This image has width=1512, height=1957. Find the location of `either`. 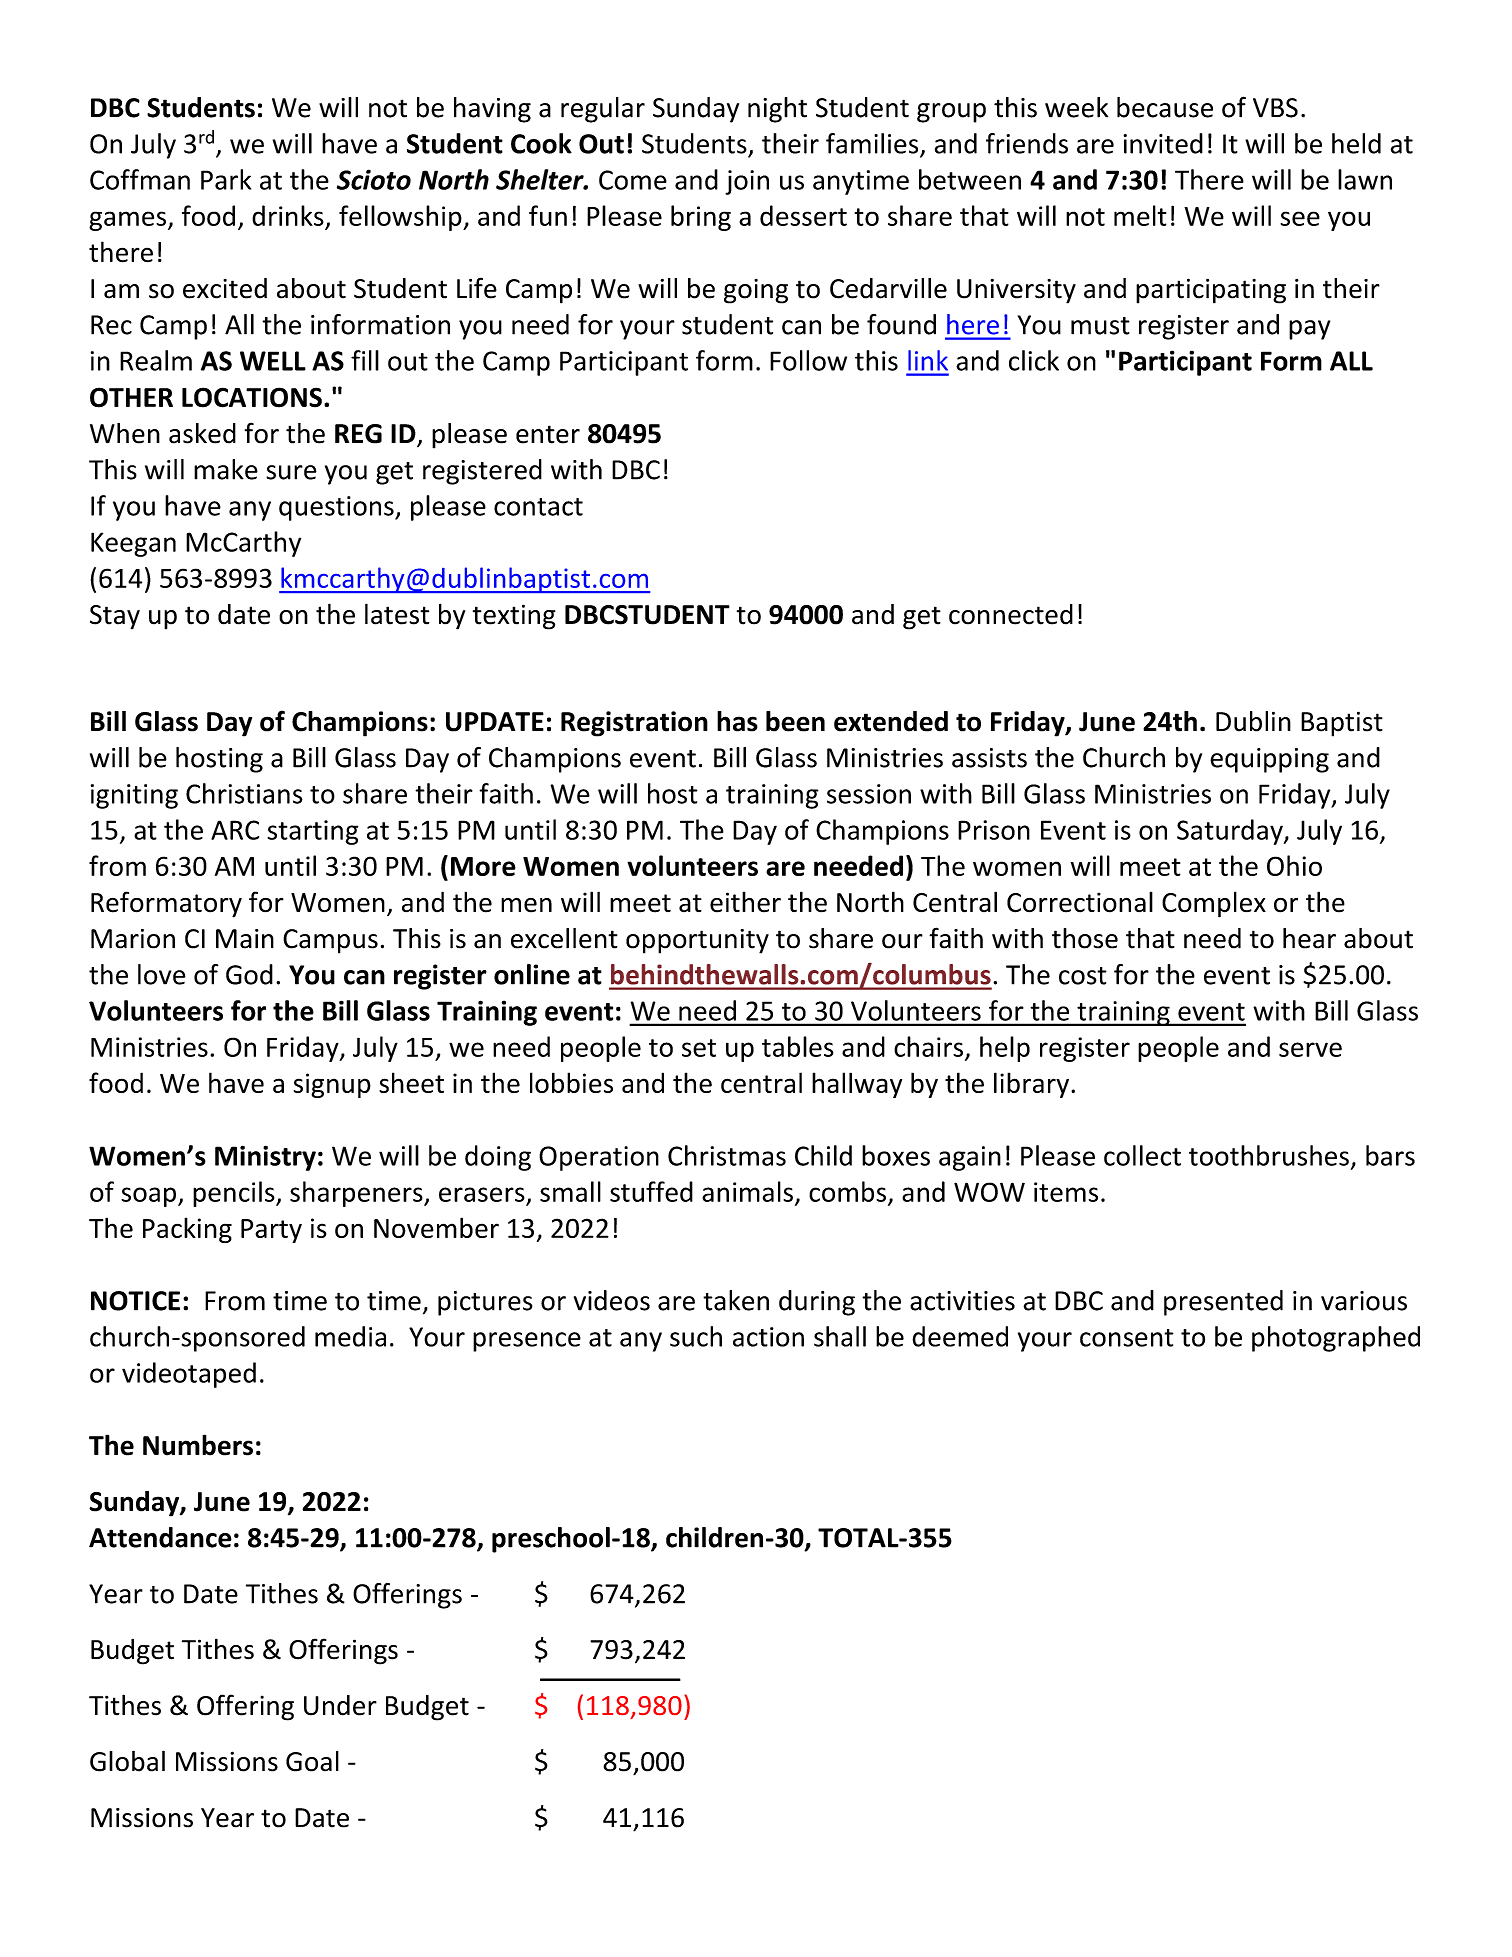

either is located at coordinates (745, 902).
